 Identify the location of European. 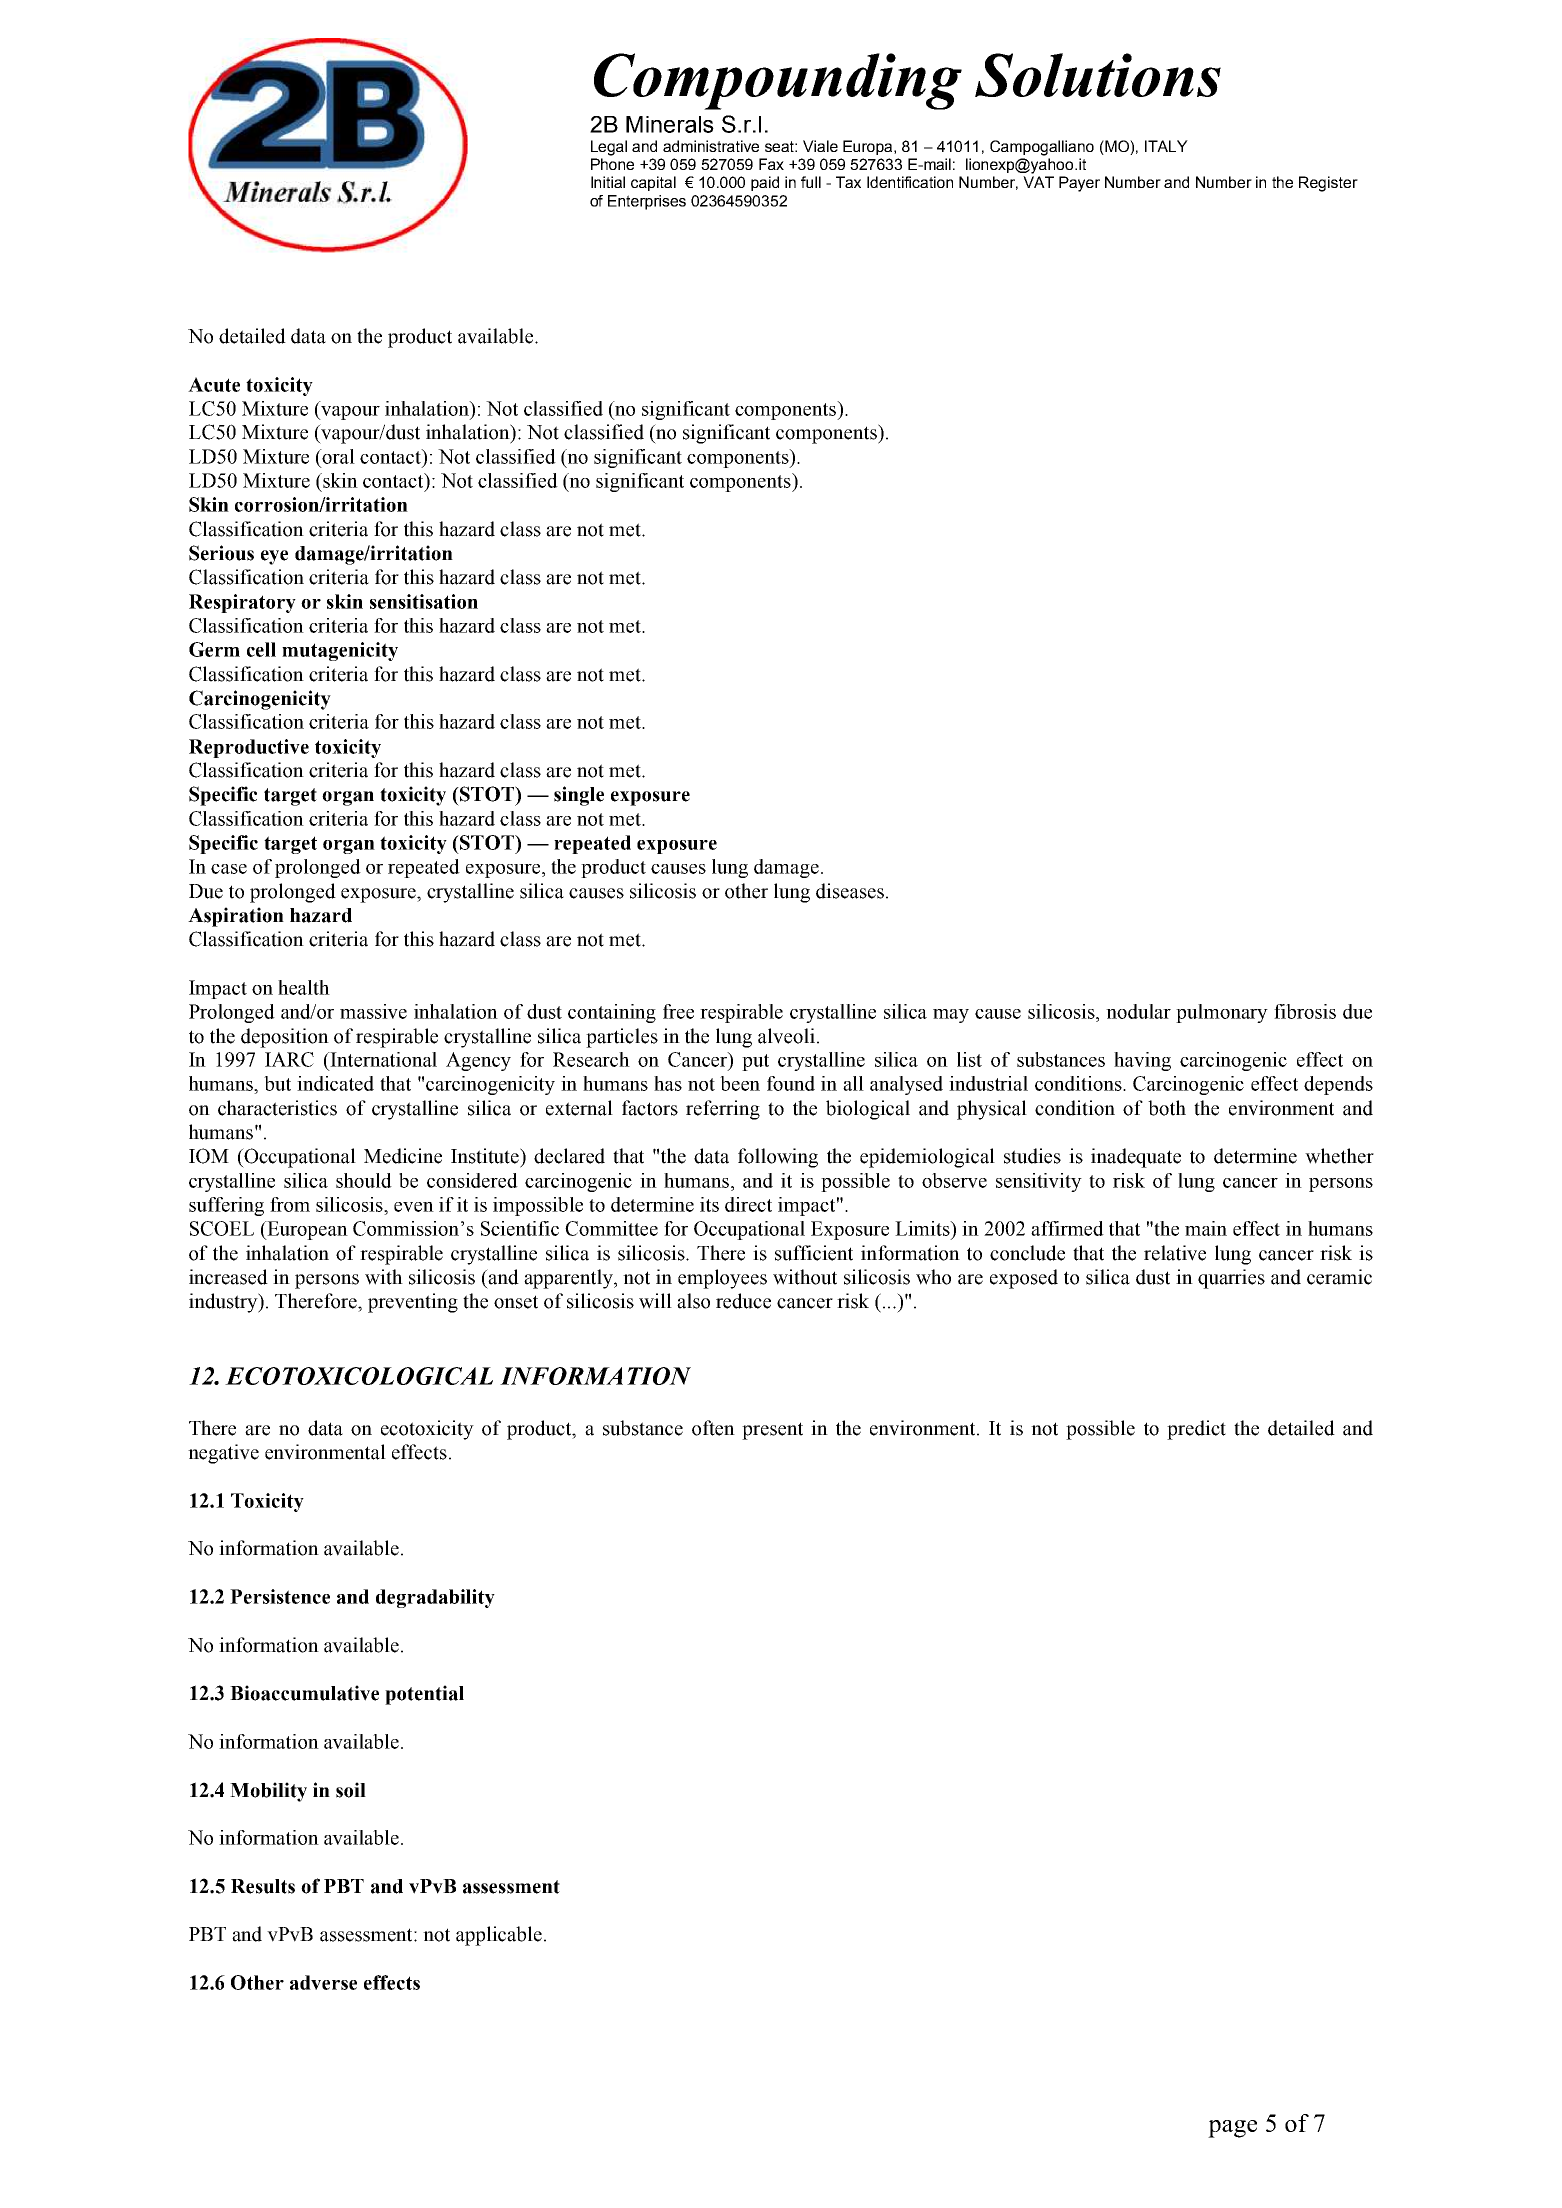
(306, 1230).
